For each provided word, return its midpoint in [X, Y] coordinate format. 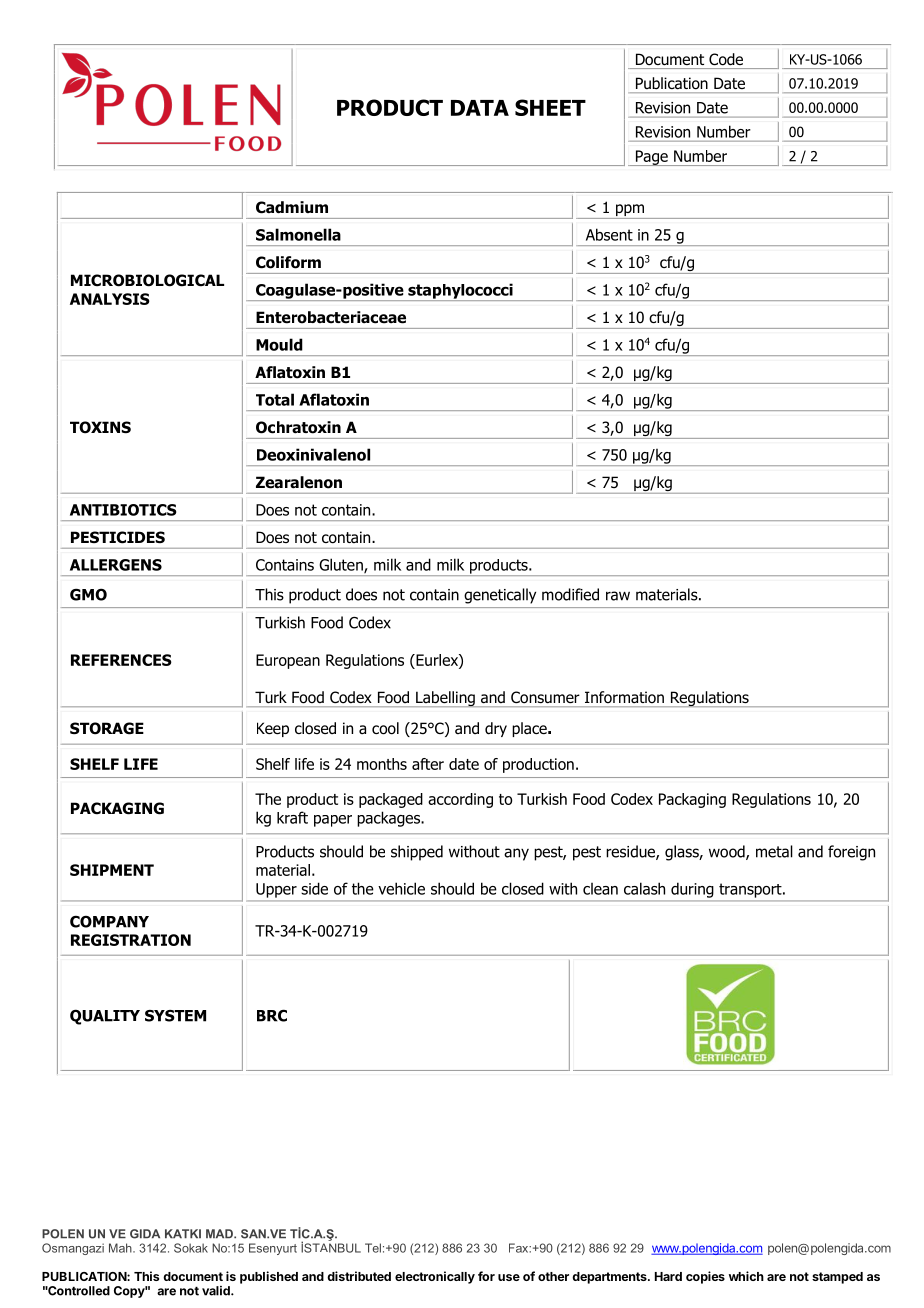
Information [624, 697]
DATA [480, 108]
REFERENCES [121, 660]
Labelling [445, 699]
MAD [220, 1233]
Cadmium [292, 207]
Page [651, 158]
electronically [435, 1277]
